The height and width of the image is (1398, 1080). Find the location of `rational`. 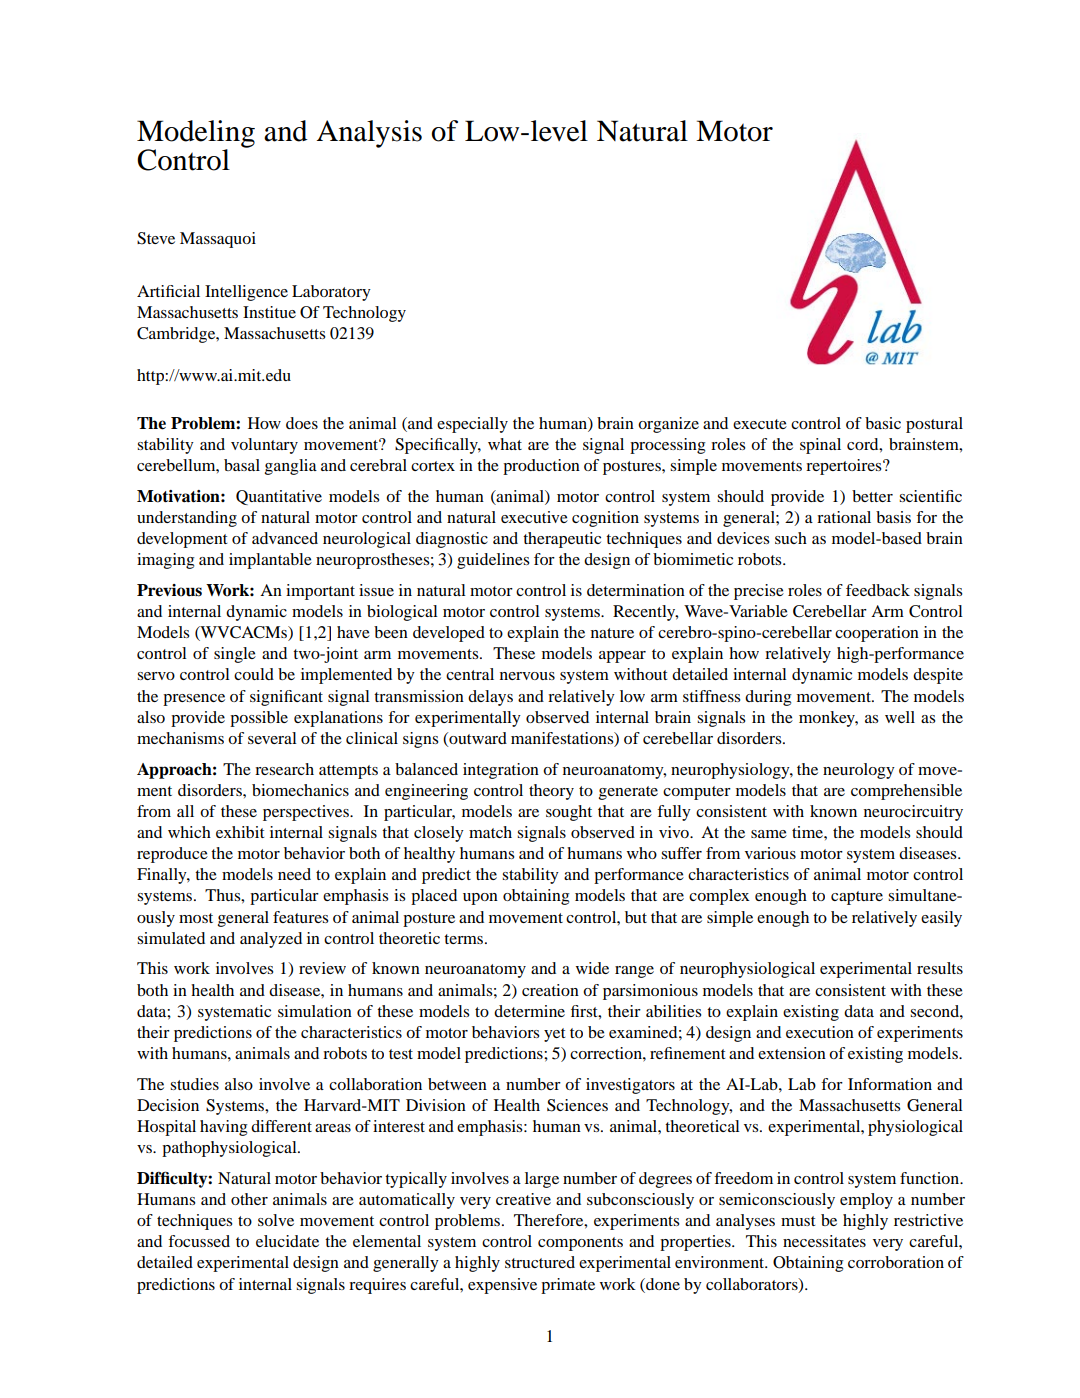

rational is located at coordinates (844, 517).
